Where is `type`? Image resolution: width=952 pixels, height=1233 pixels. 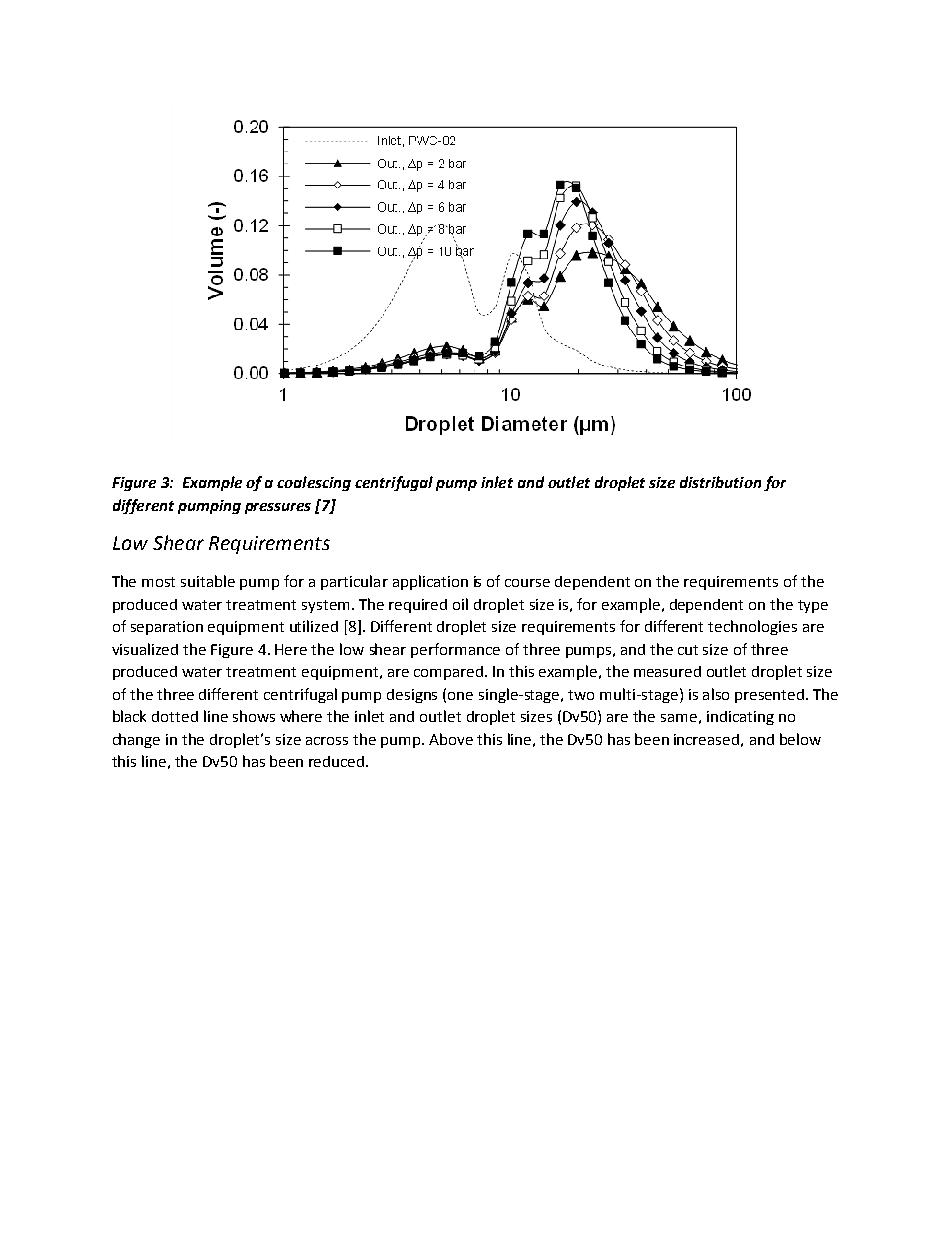 type is located at coordinates (813, 606).
